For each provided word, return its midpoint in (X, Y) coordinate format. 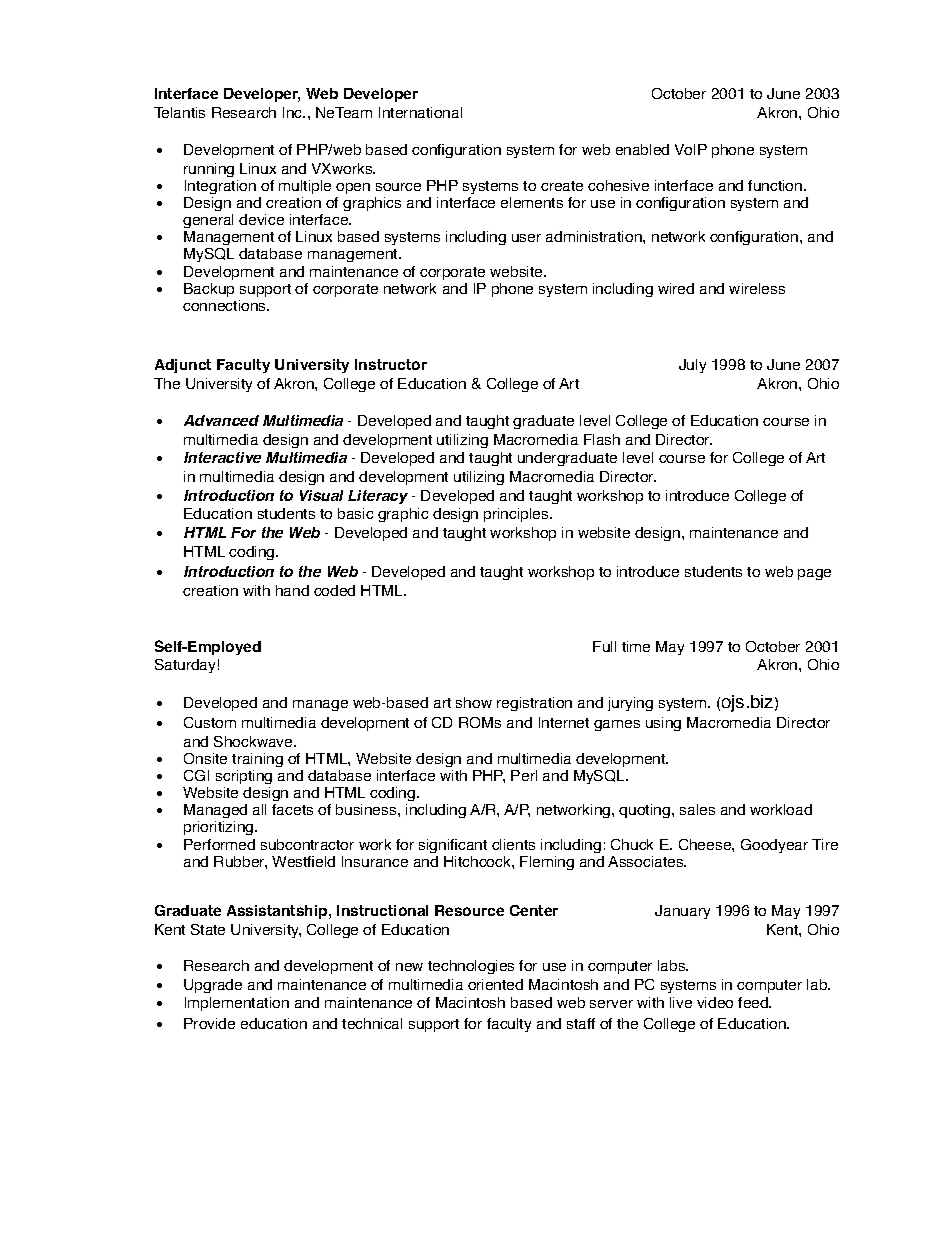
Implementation (237, 1004)
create (562, 186)
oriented (495, 984)
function (776, 185)
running (209, 170)
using (663, 724)
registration (534, 704)
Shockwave (254, 741)
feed (754, 1002)
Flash (602, 439)
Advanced (221, 420)
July (692, 366)
